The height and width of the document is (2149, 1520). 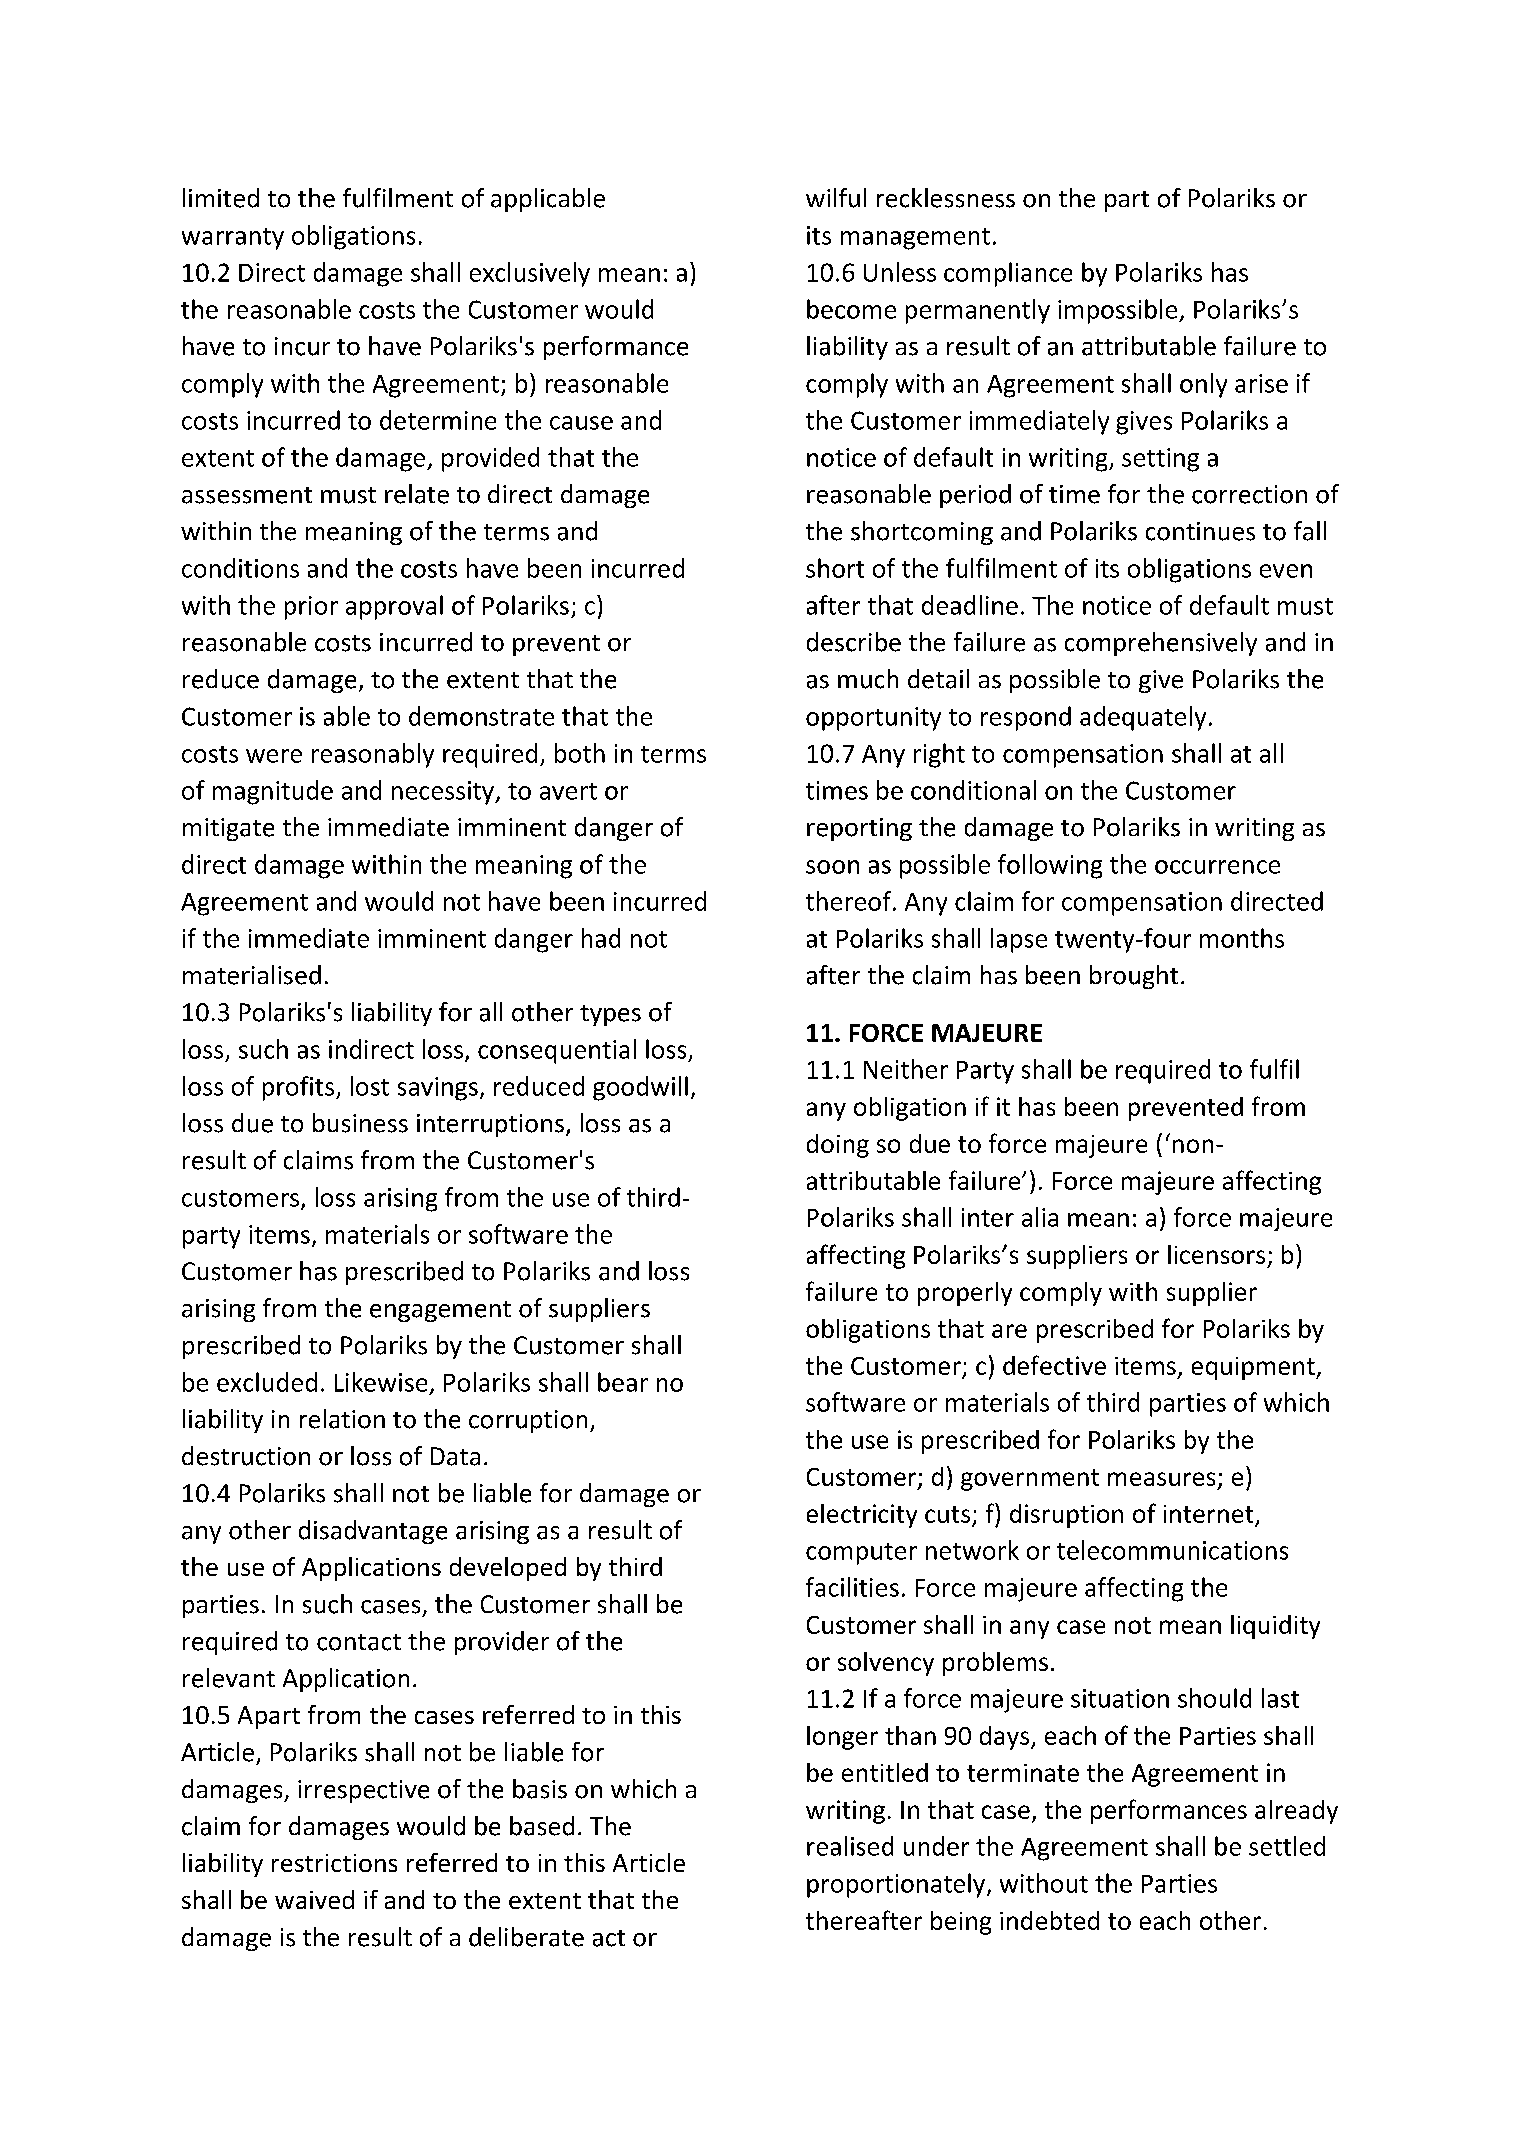 I want to click on settled, so click(x=1287, y=1846).
